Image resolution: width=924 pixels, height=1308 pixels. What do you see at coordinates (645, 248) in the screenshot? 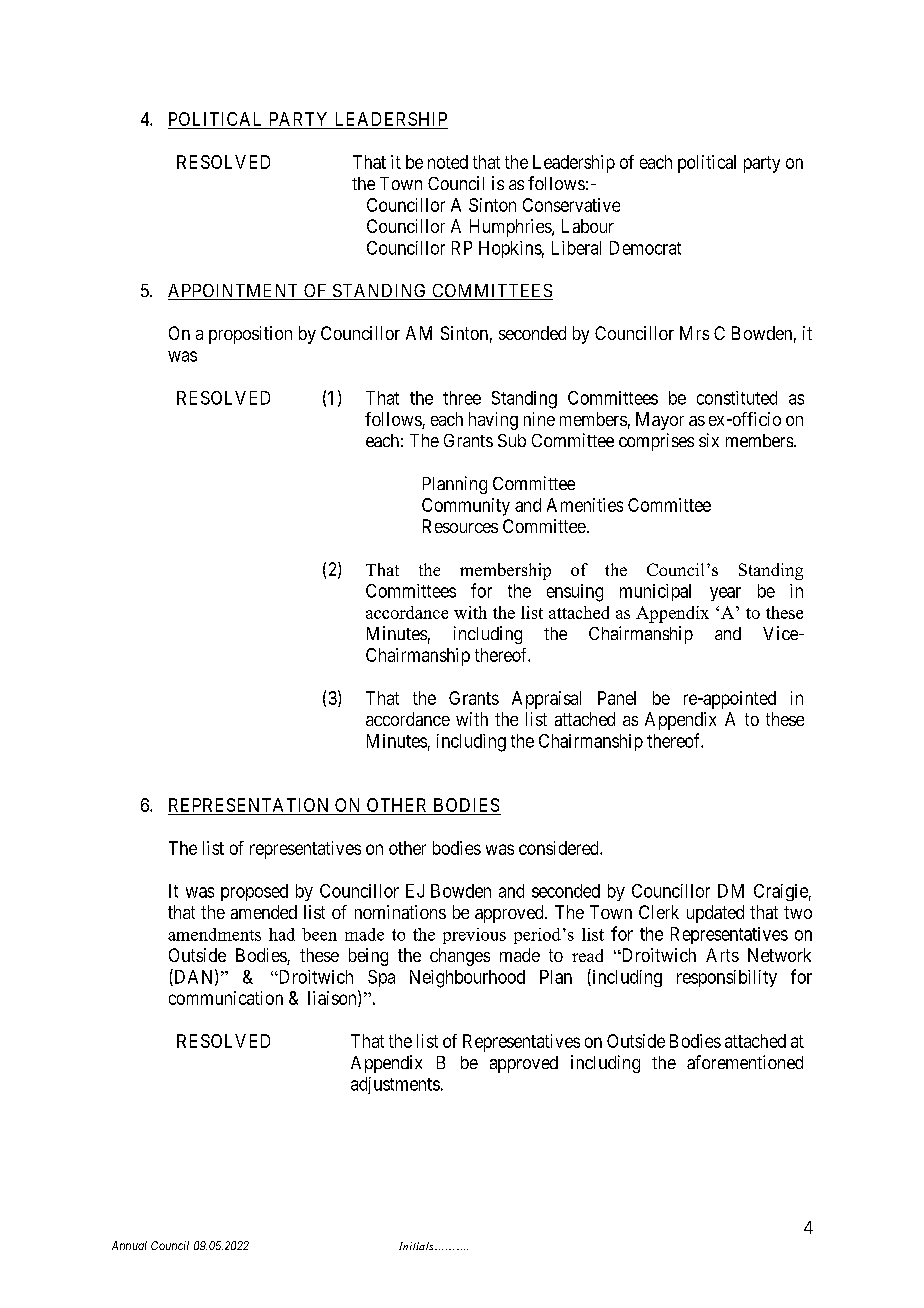
I see `Democrat` at bounding box center [645, 248].
